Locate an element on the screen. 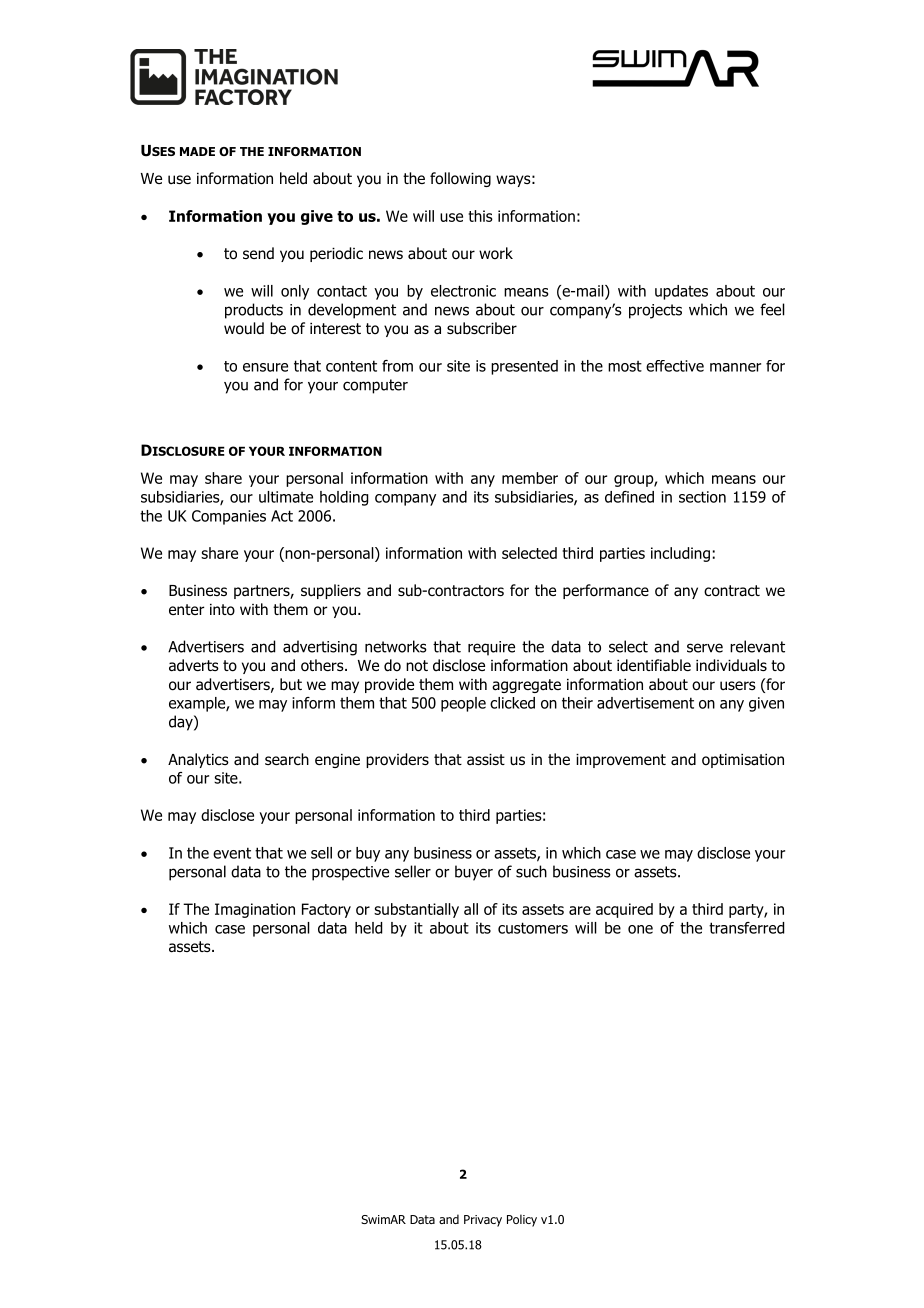 The height and width of the screenshot is (1308, 924). transferred is located at coordinates (746, 928).
